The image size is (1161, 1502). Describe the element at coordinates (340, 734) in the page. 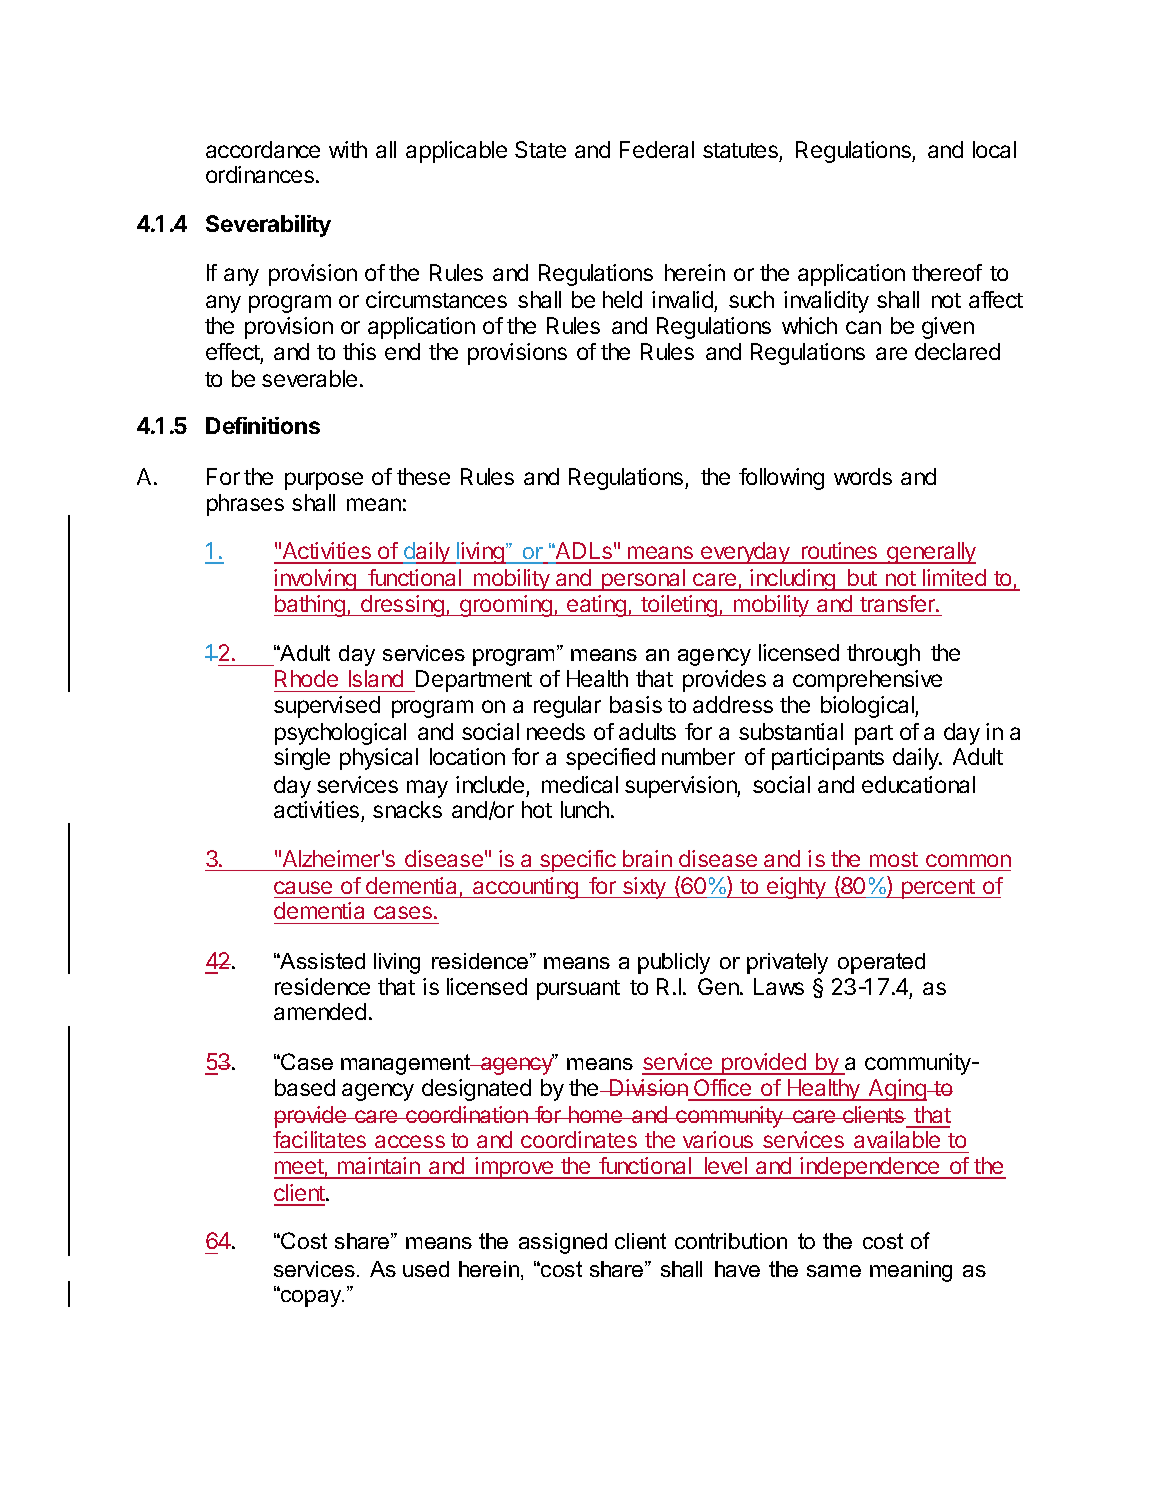

I see `psychological` at that location.
